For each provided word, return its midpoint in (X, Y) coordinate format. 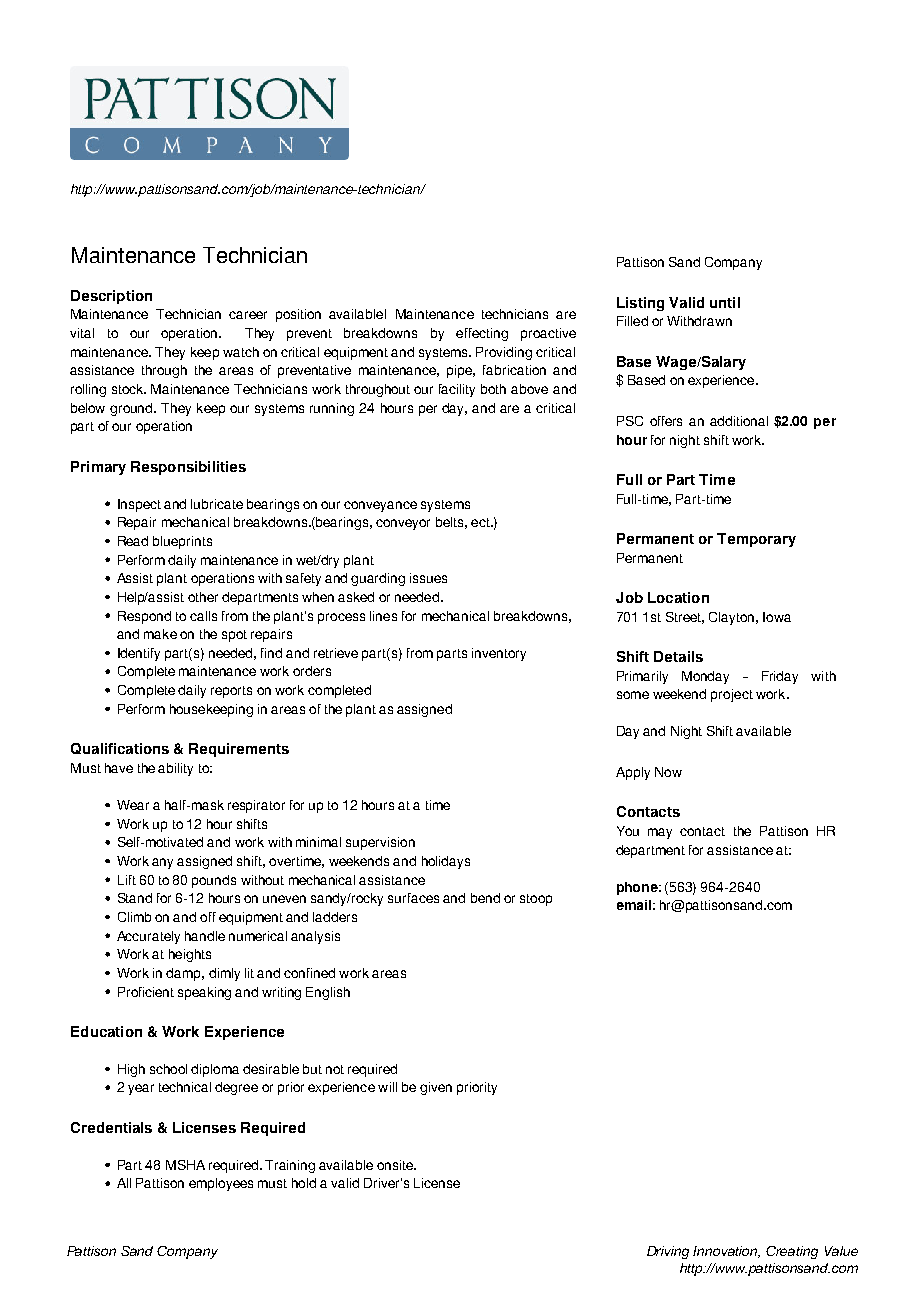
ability (175, 769)
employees (221, 1184)
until (725, 302)
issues (428, 578)
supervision (380, 843)
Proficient (146, 992)
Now (668, 772)
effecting (482, 334)
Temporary (756, 540)
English (328, 993)
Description (111, 297)
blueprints (182, 542)
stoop (536, 900)
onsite (396, 1165)
